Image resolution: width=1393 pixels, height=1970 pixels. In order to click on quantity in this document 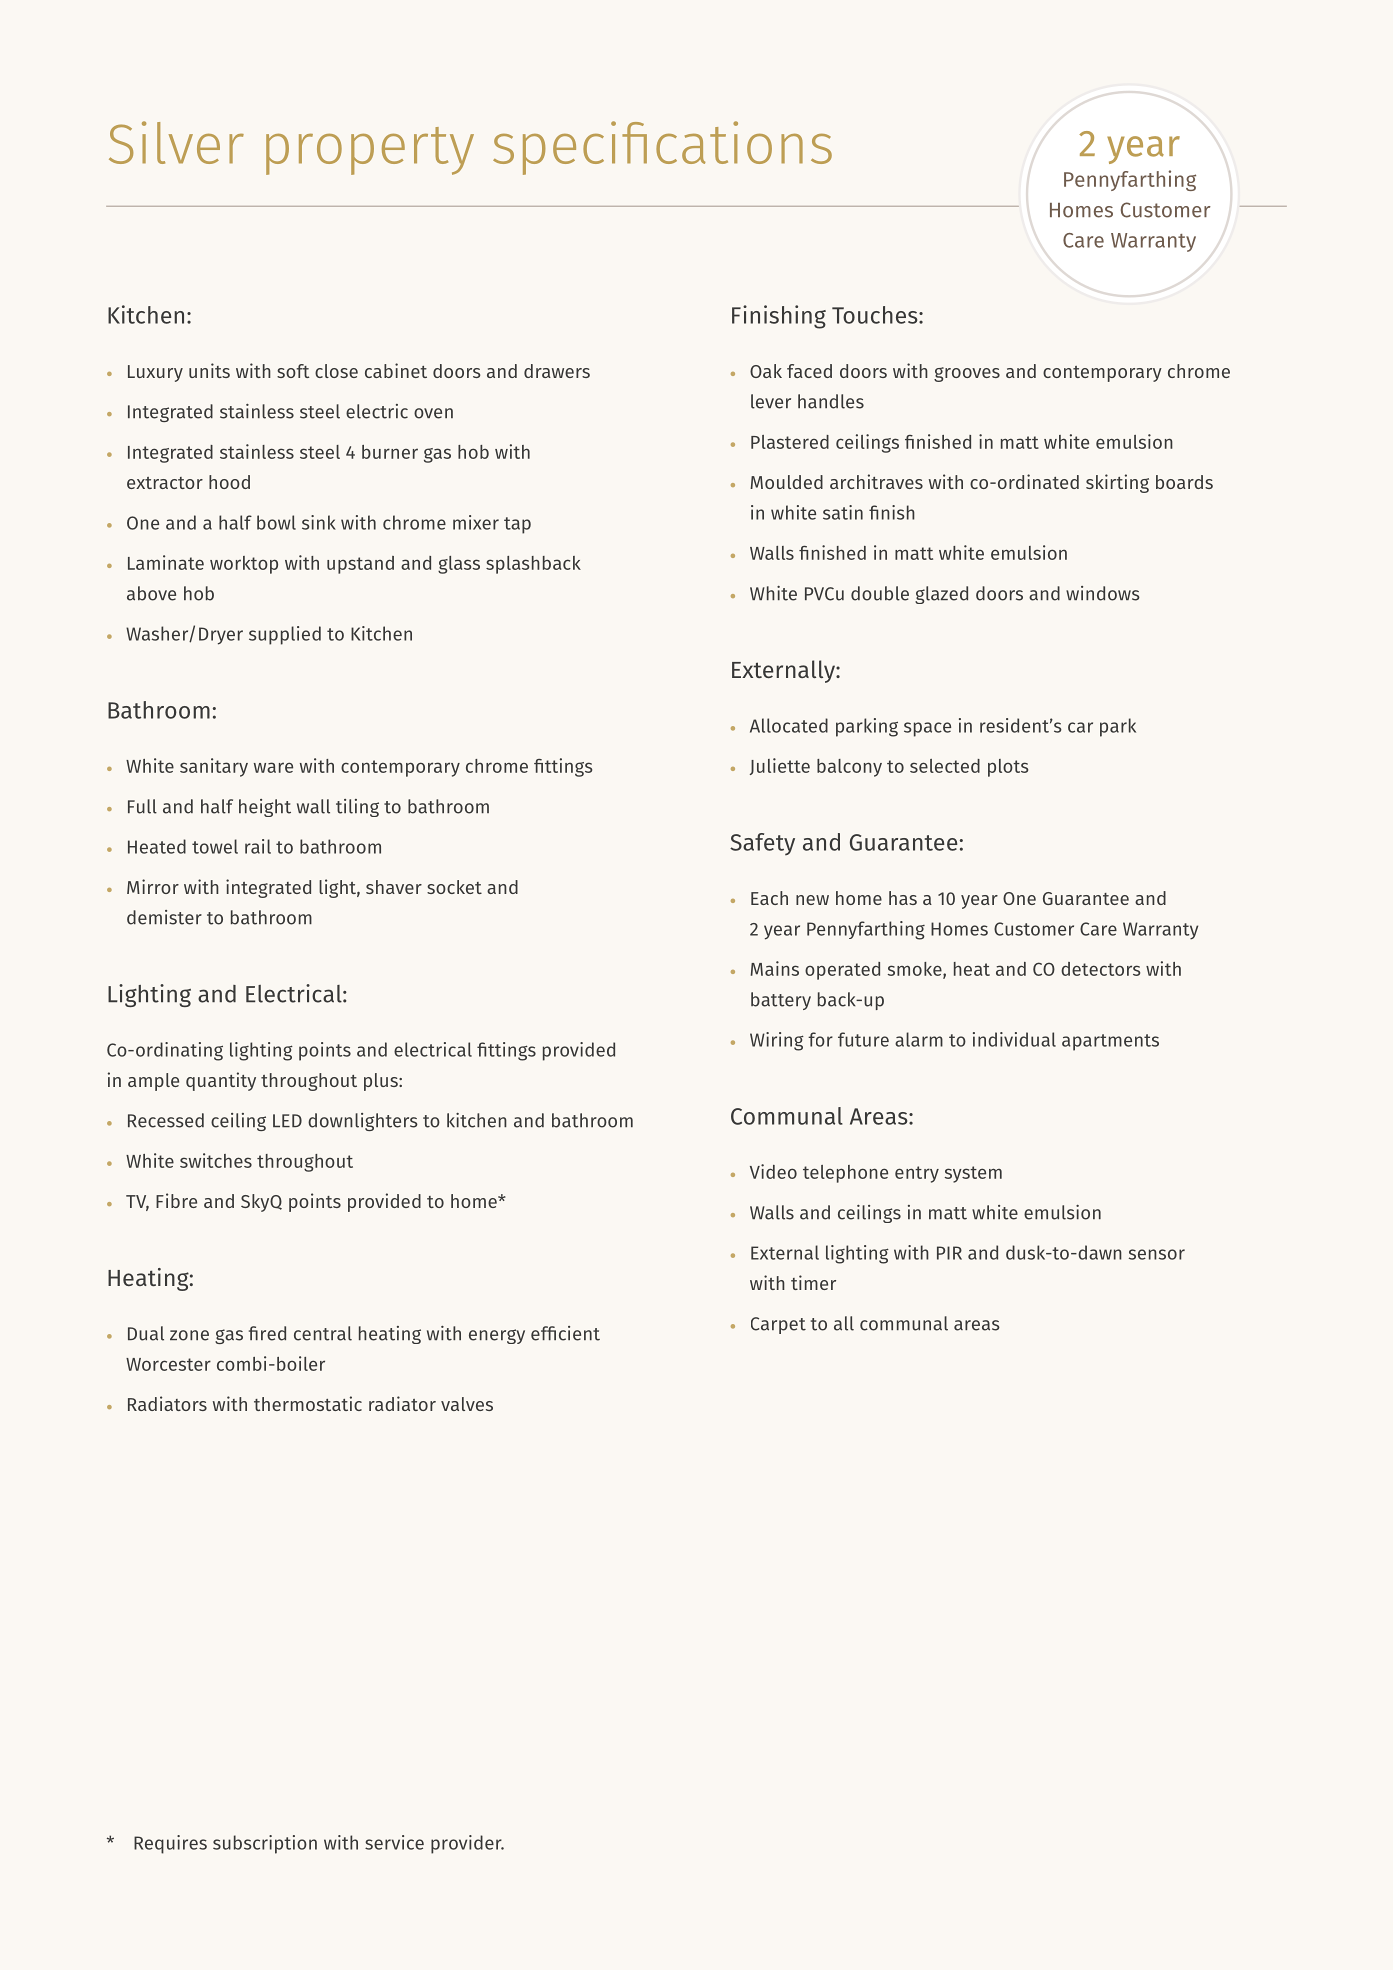, I will do `click(221, 1081)`.
